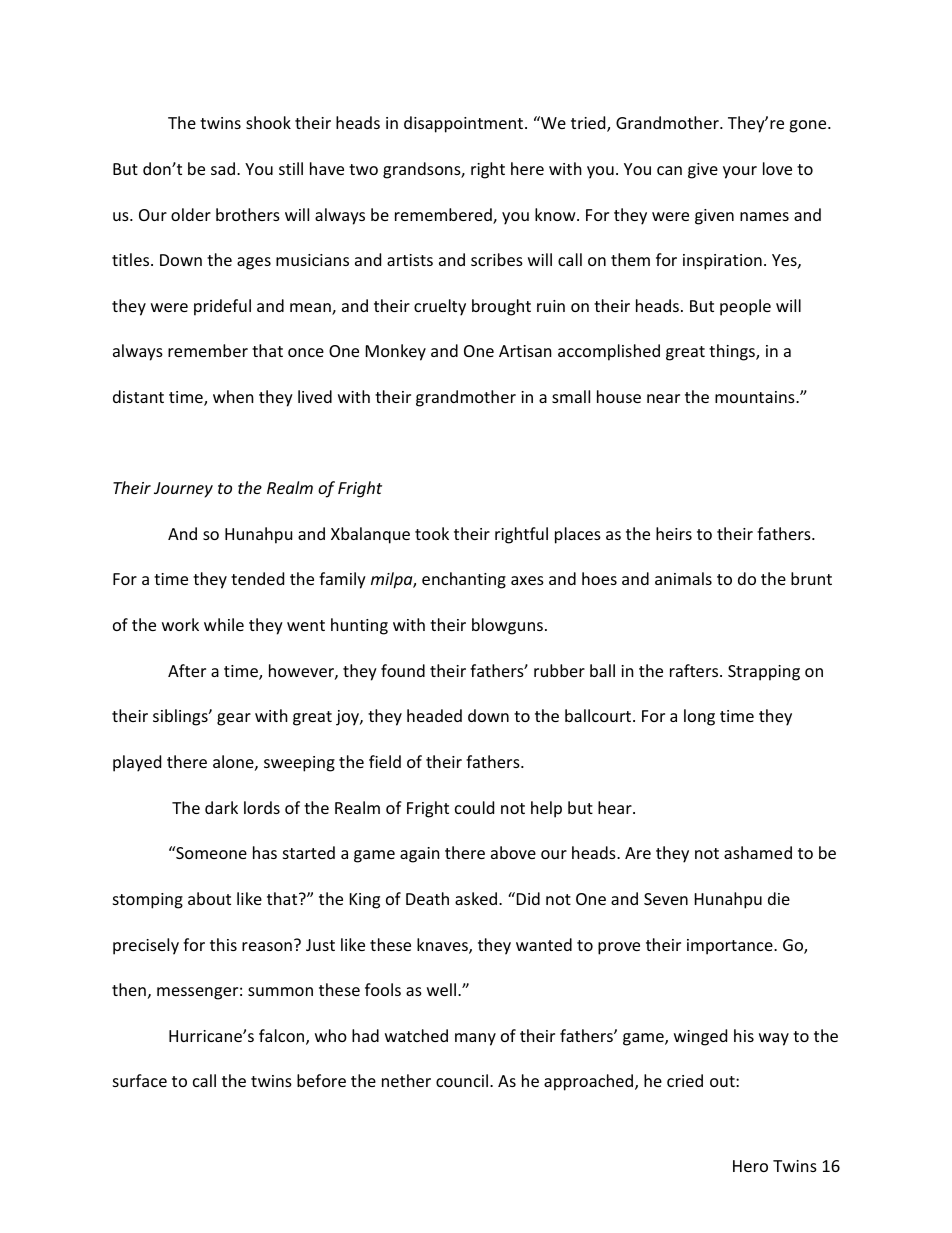 The width and height of the document is (952, 1233). What do you see at coordinates (507, 626) in the document?
I see `blowguns` at bounding box center [507, 626].
